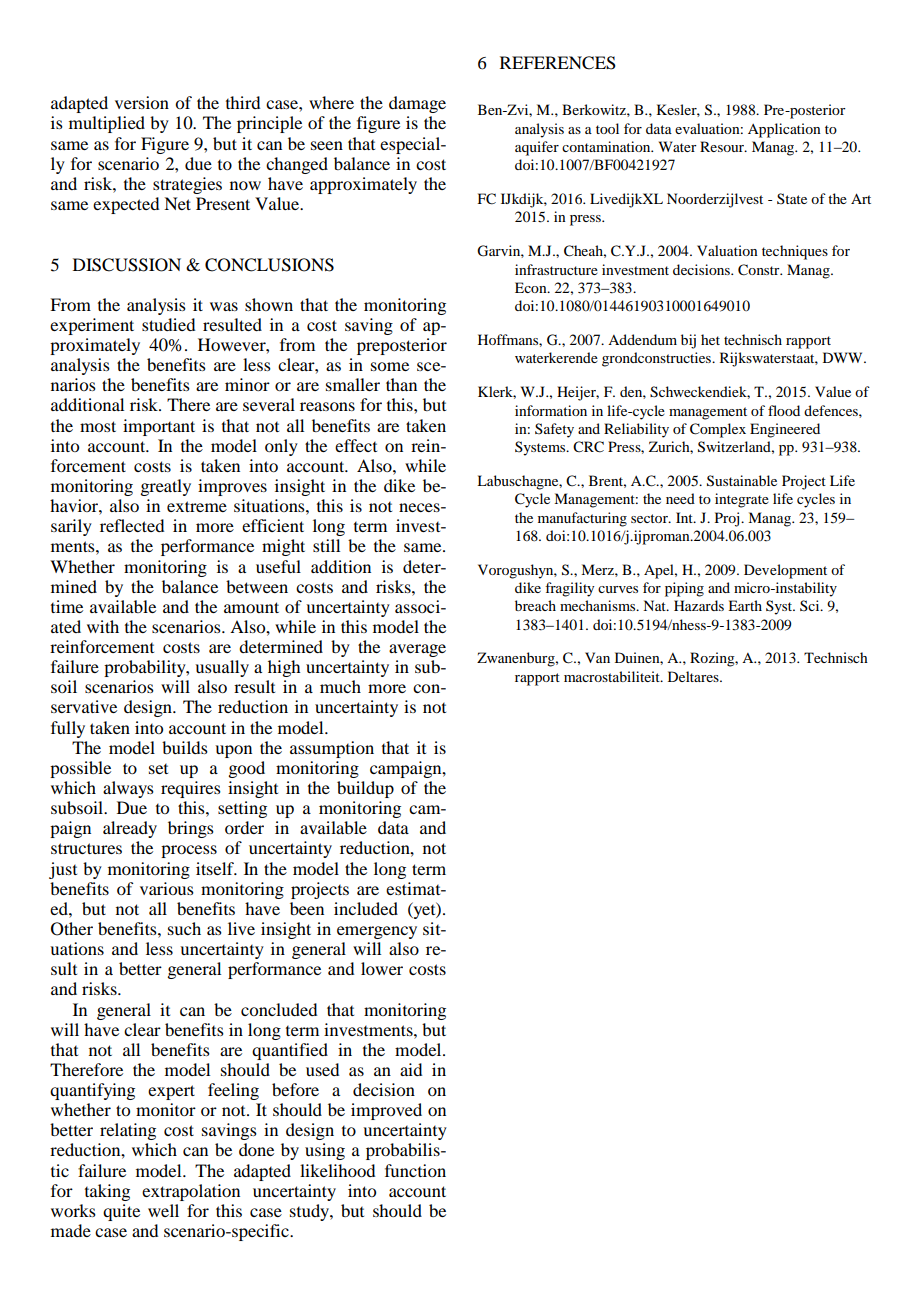 The height and width of the screenshot is (1308, 924). What do you see at coordinates (597, 657) in the screenshot?
I see `Van` at bounding box center [597, 657].
